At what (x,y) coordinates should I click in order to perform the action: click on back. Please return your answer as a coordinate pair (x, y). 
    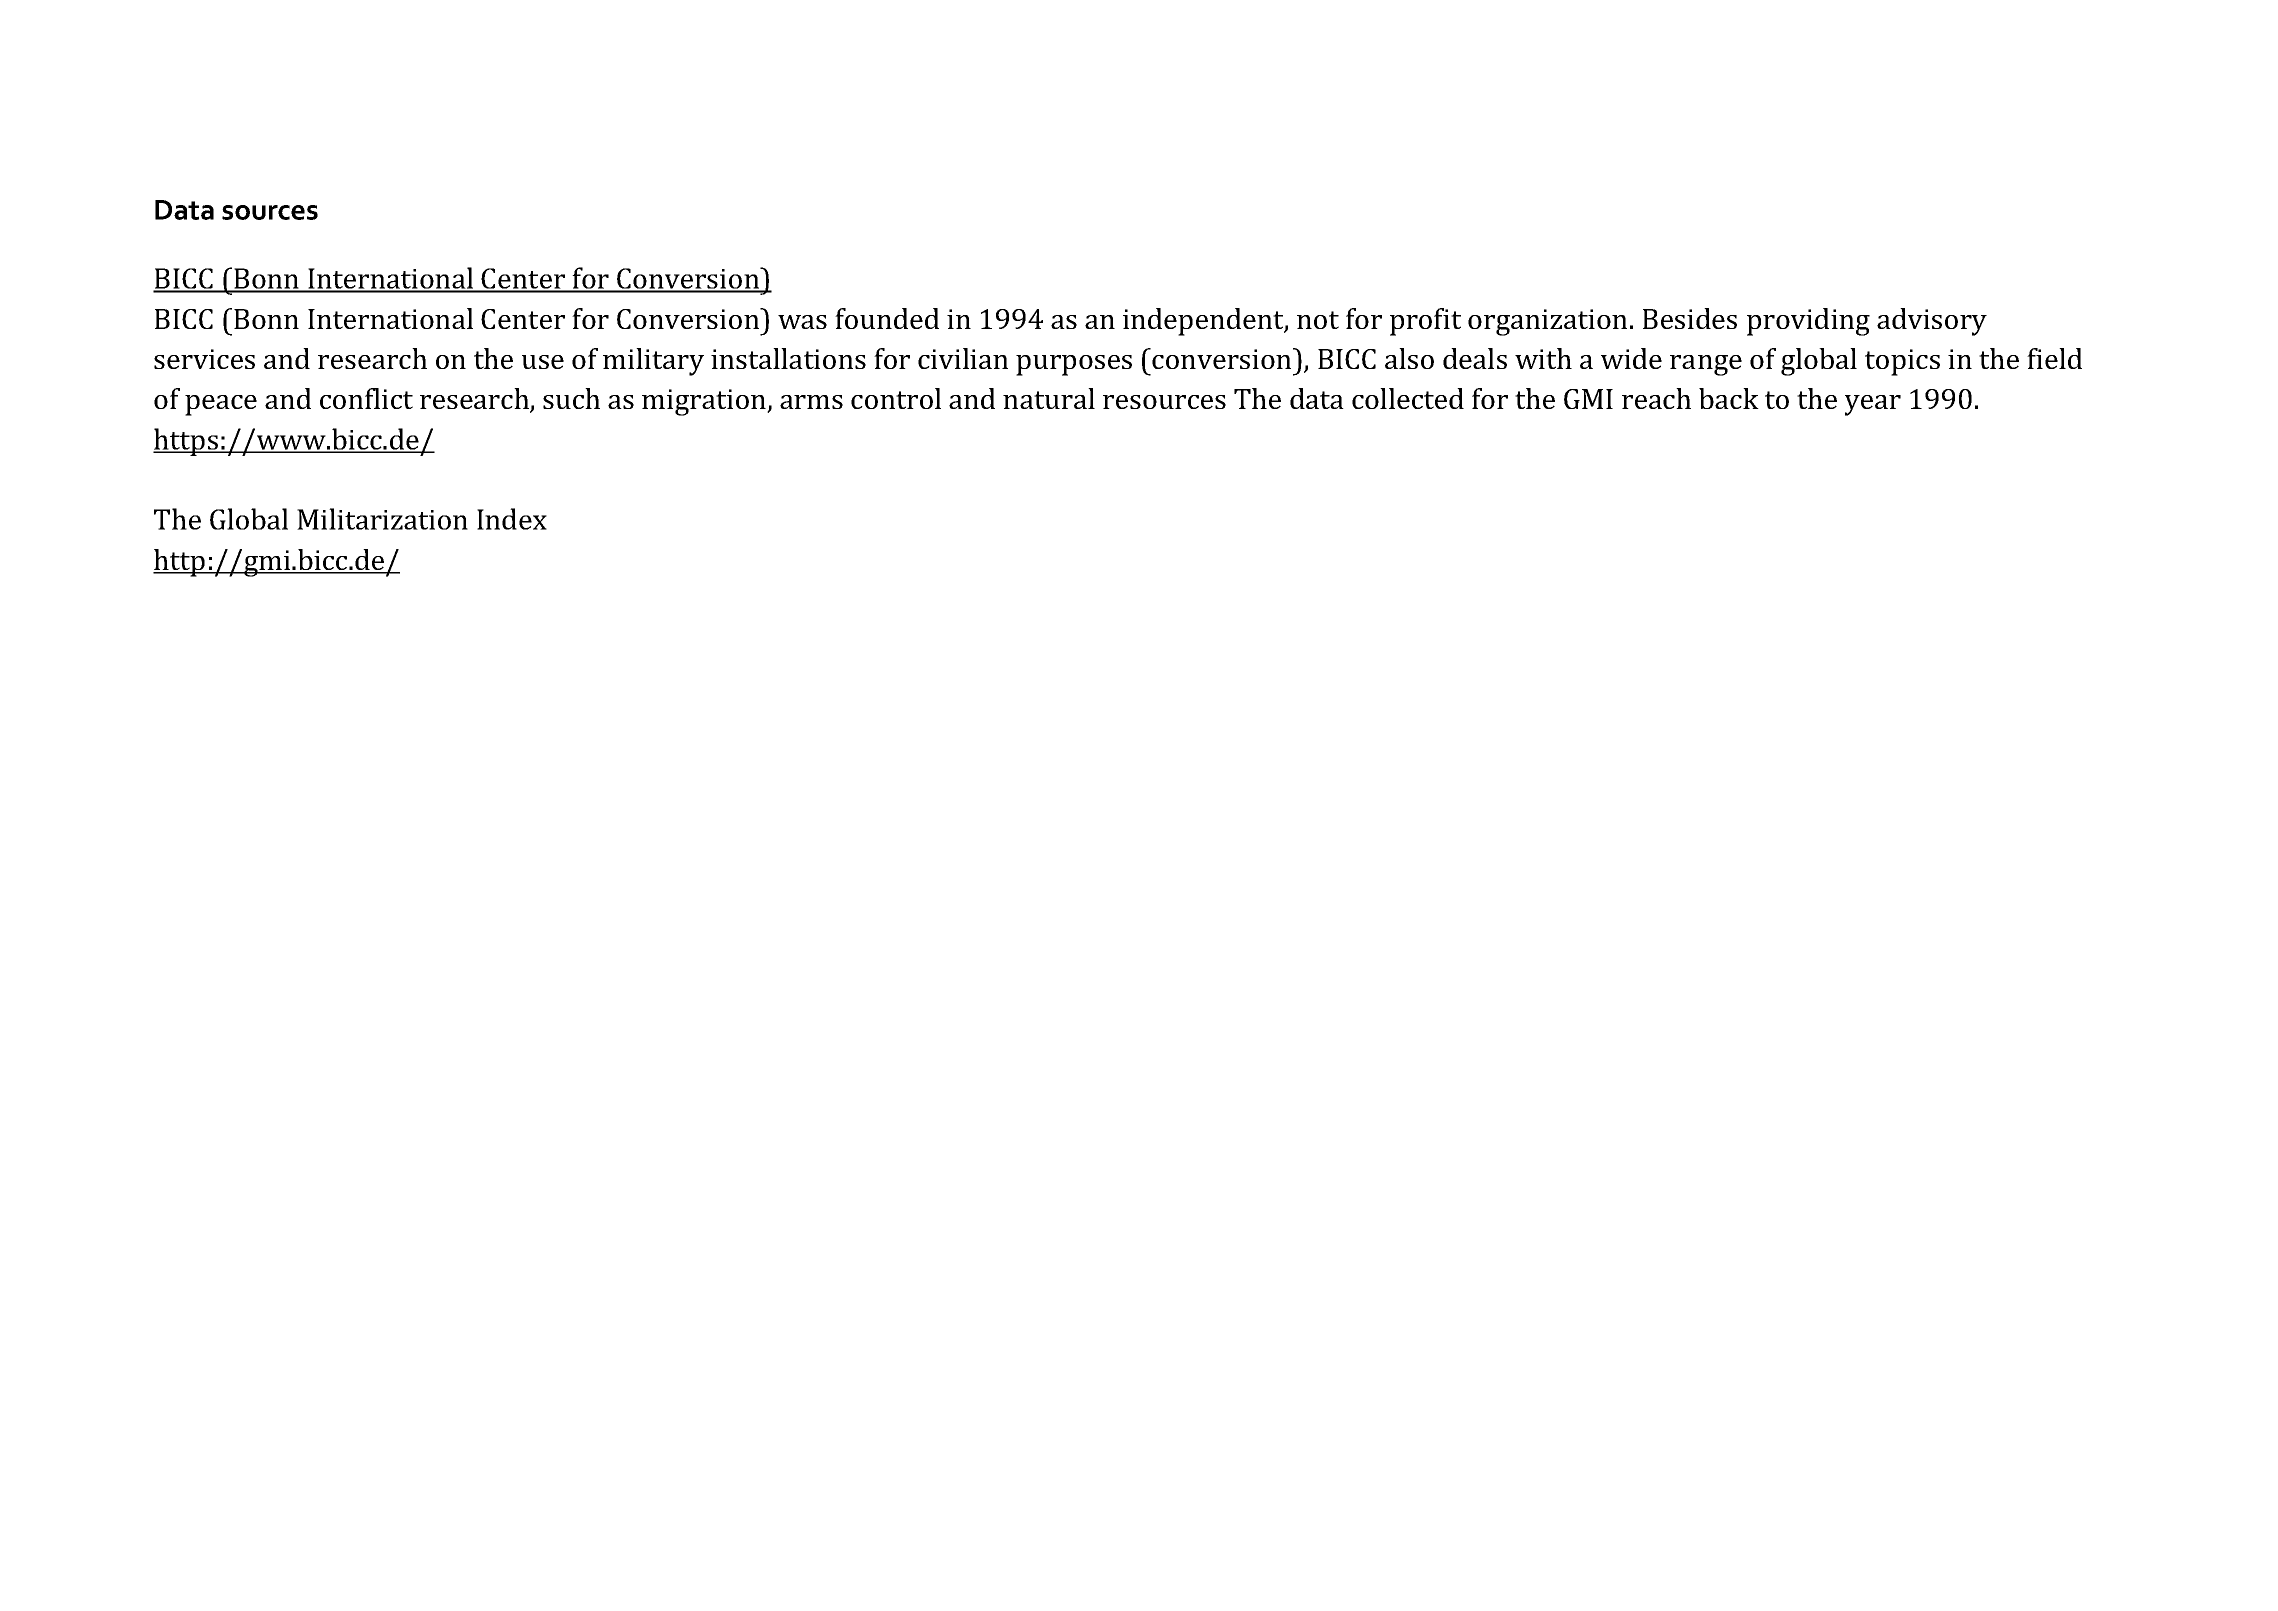
    Looking at the image, I should click on (1729, 398).
